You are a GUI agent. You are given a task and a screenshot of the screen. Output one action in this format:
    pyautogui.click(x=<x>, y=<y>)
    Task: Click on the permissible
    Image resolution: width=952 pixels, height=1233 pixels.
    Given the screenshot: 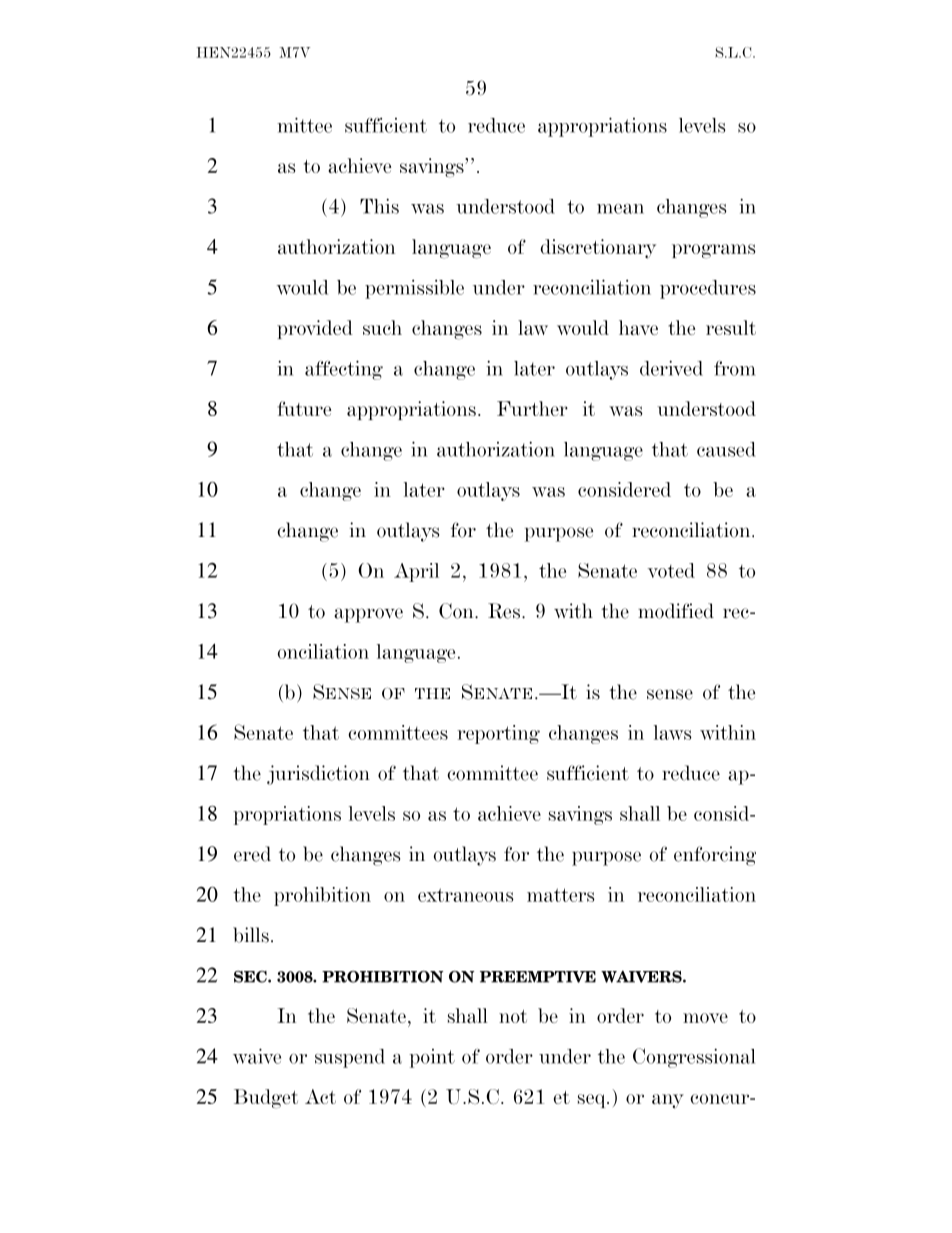 What is the action you would take?
    pyautogui.click(x=414, y=289)
